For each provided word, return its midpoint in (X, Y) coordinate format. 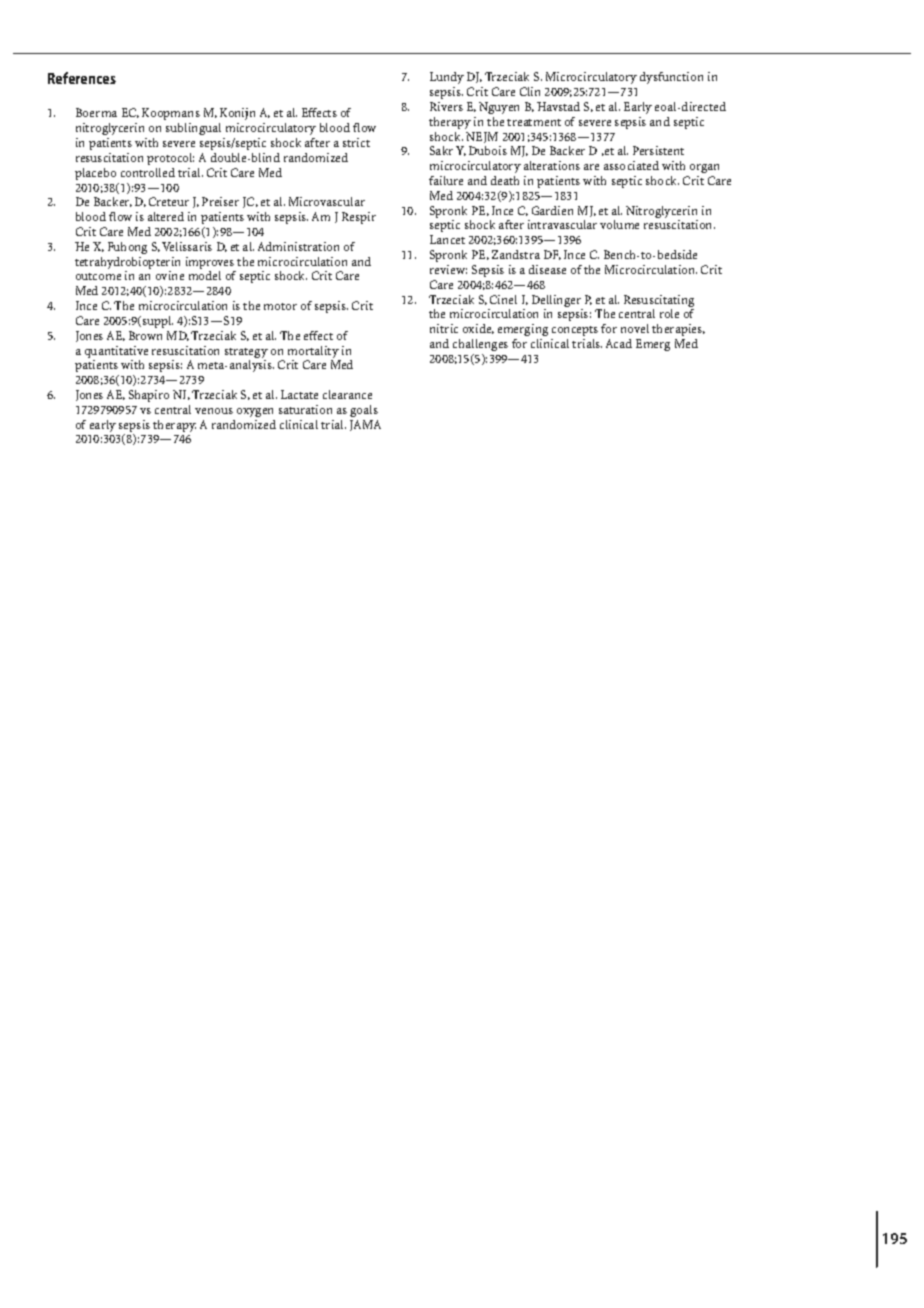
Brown (145, 335)
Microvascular (327, 201)
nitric (444, 328)
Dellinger (557, 302)
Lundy (447, 80)
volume (619, 224)
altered (166, 216)
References (82, 78)
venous (214, 411)
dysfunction (671, 78)
